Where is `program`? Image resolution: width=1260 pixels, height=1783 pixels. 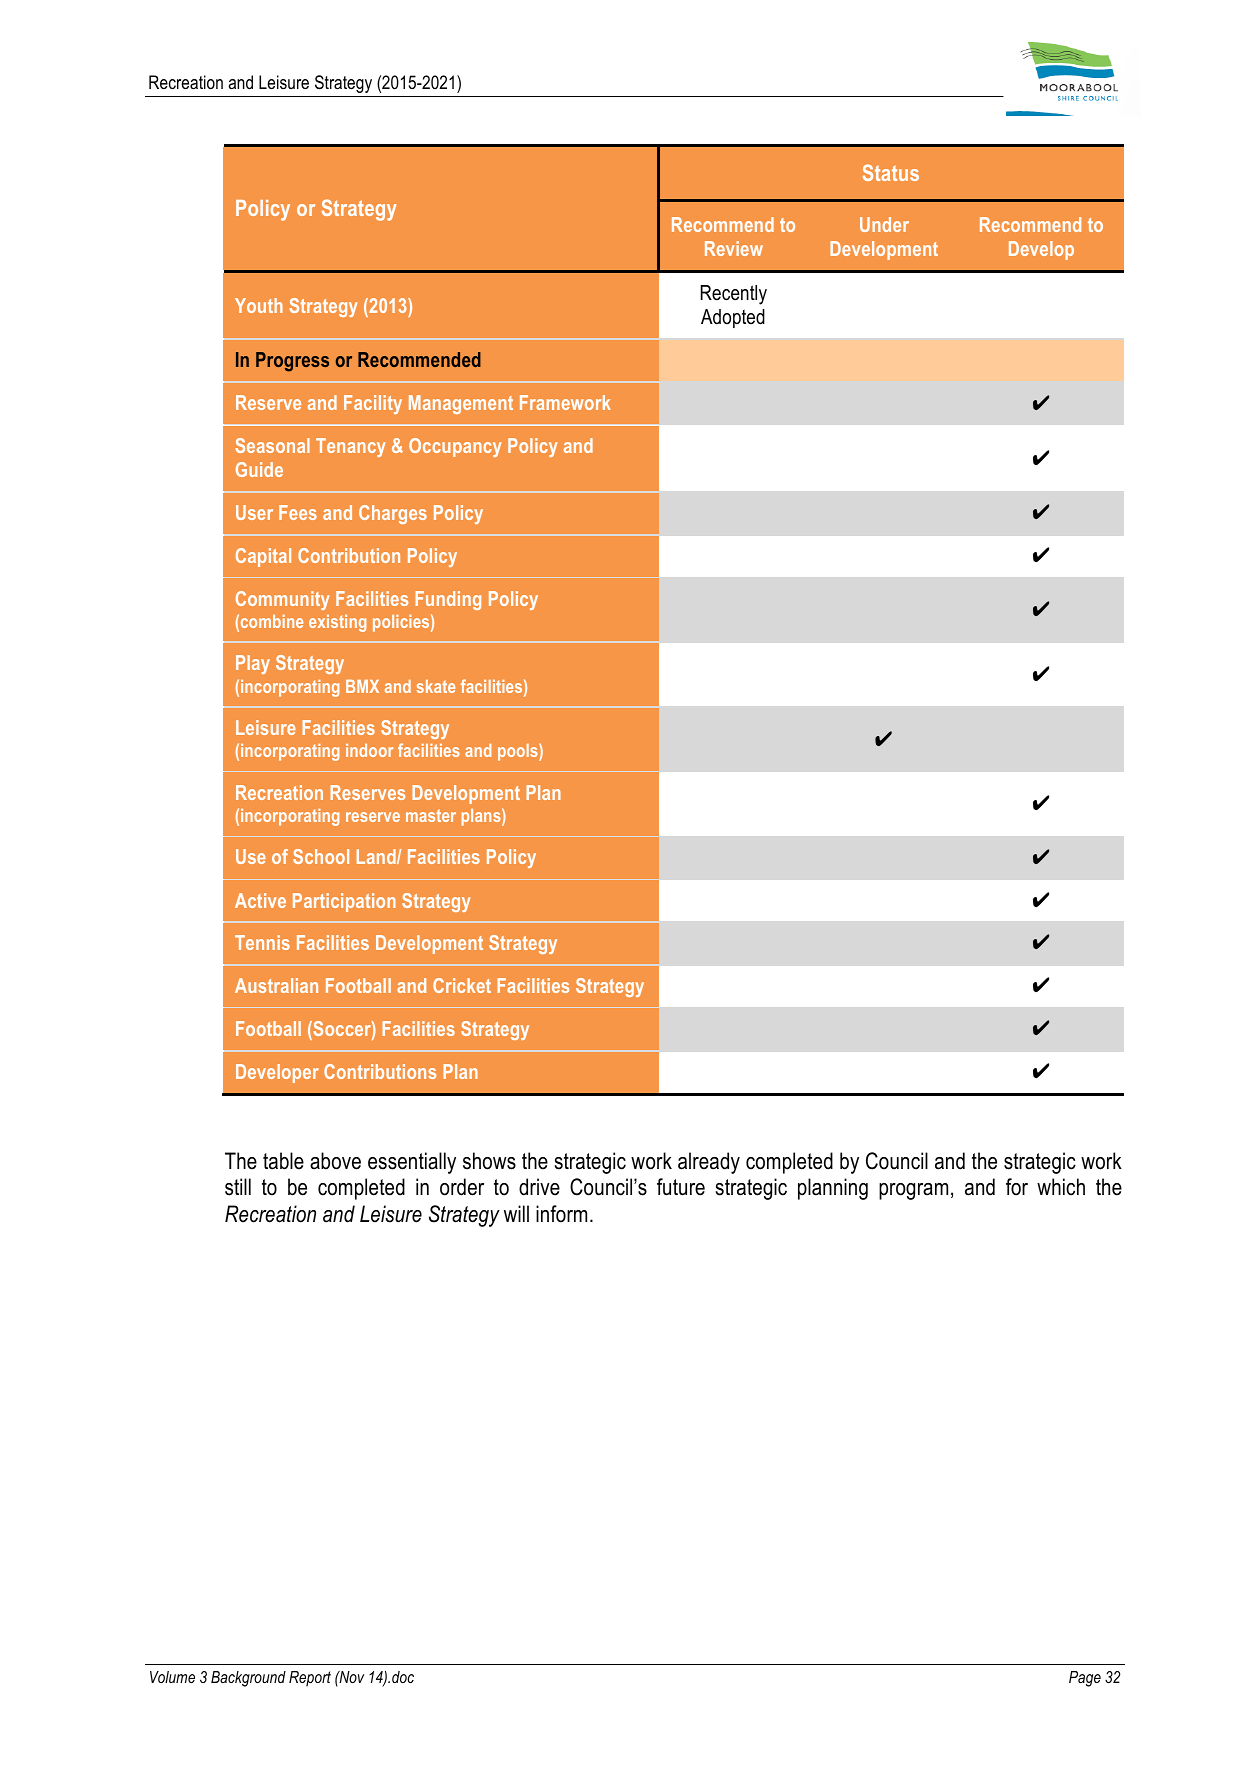
program is located at coordinates (913, 1191).
